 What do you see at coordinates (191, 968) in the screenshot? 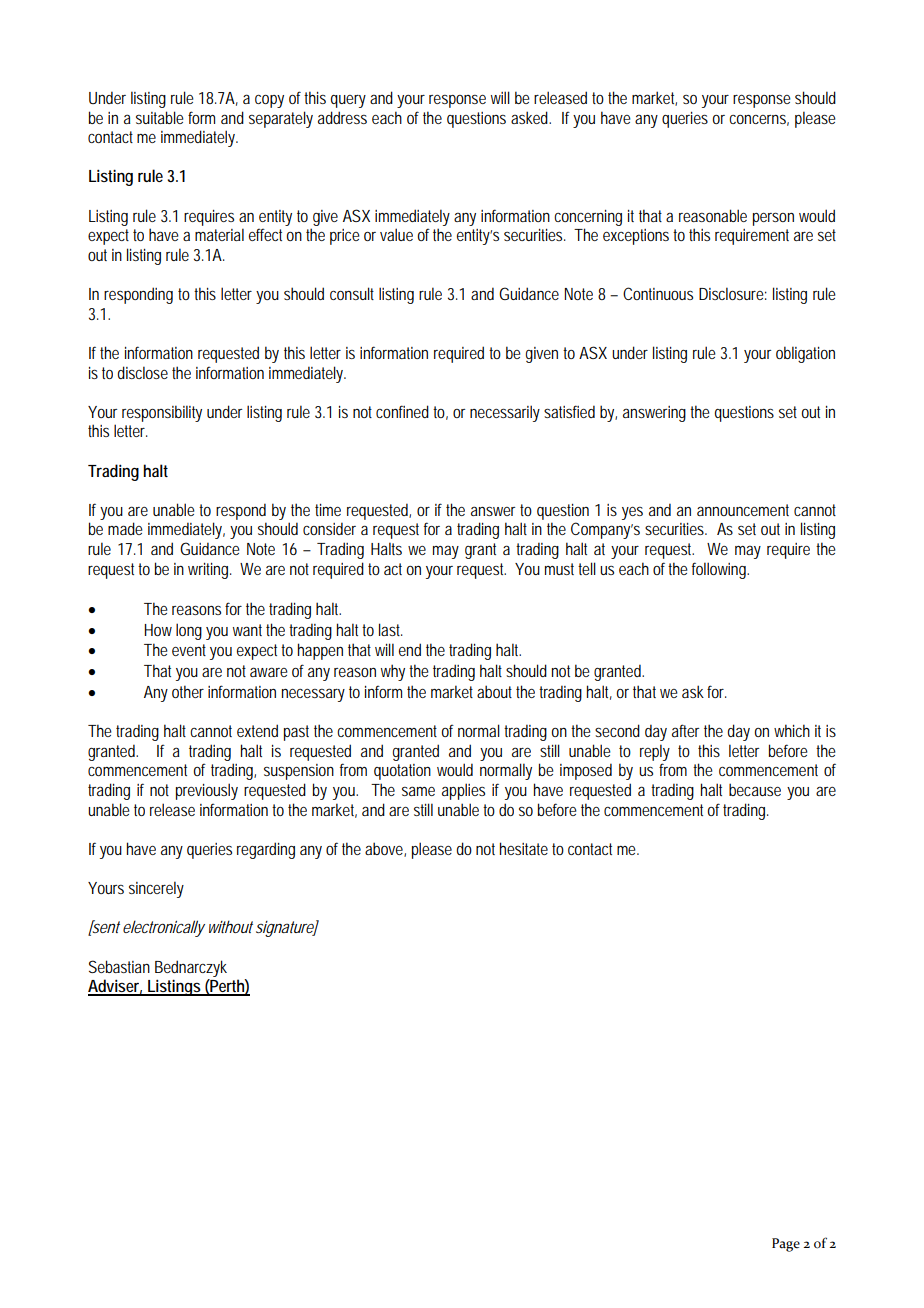
I see `Bednarczyk` at bounding box center [191, 968].
